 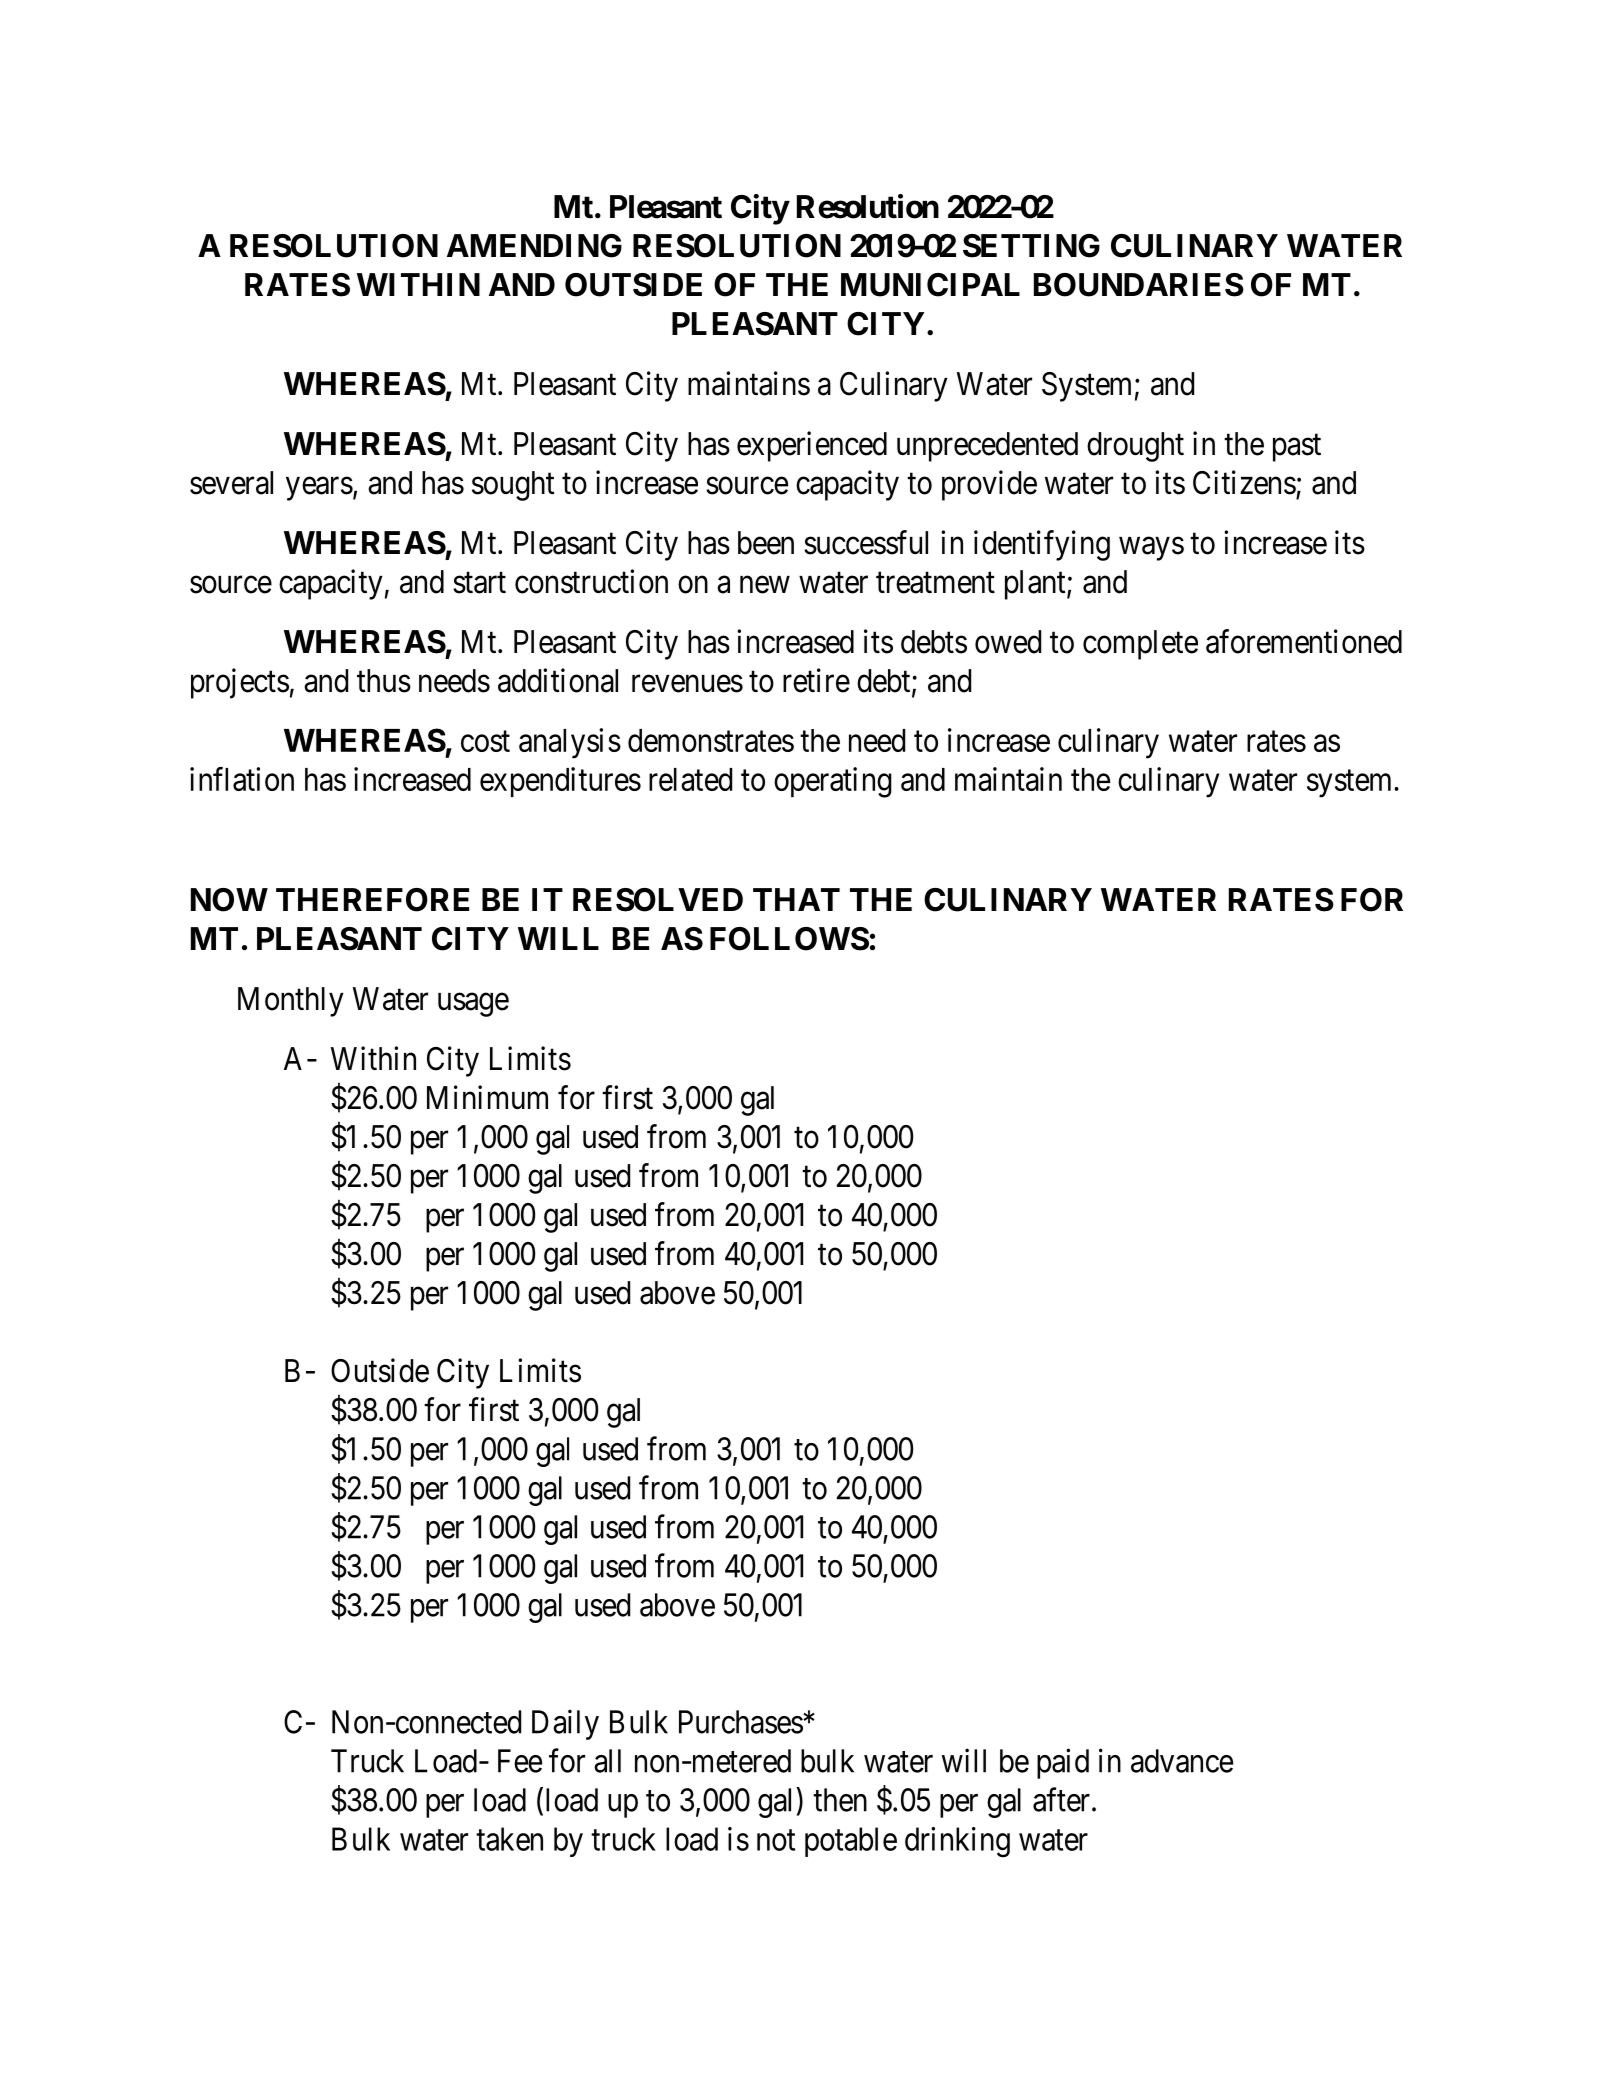 I want to click on advance, so click(x=1182, y=1761).
